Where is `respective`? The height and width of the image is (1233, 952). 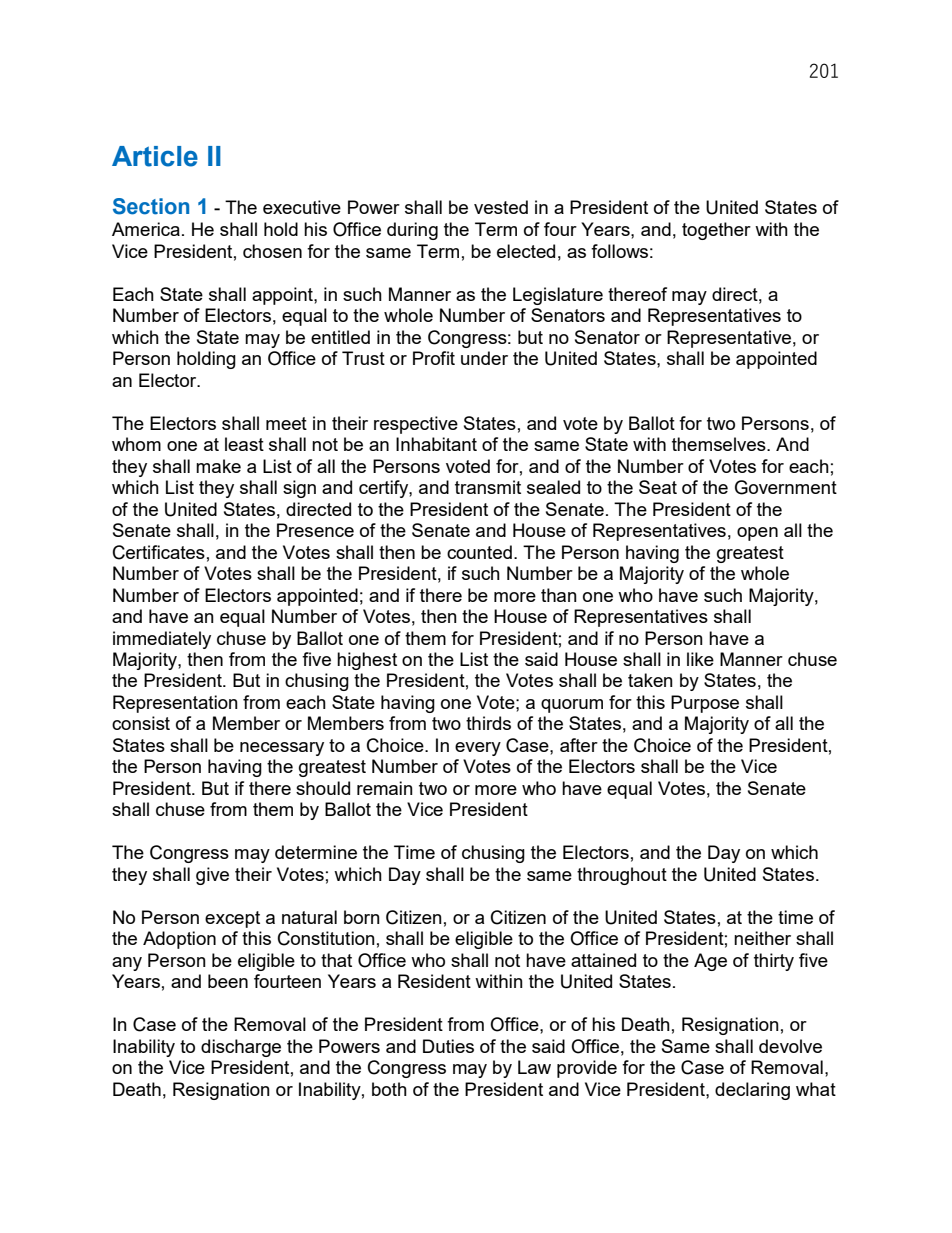 respective is located at coordinates (416, 425).
